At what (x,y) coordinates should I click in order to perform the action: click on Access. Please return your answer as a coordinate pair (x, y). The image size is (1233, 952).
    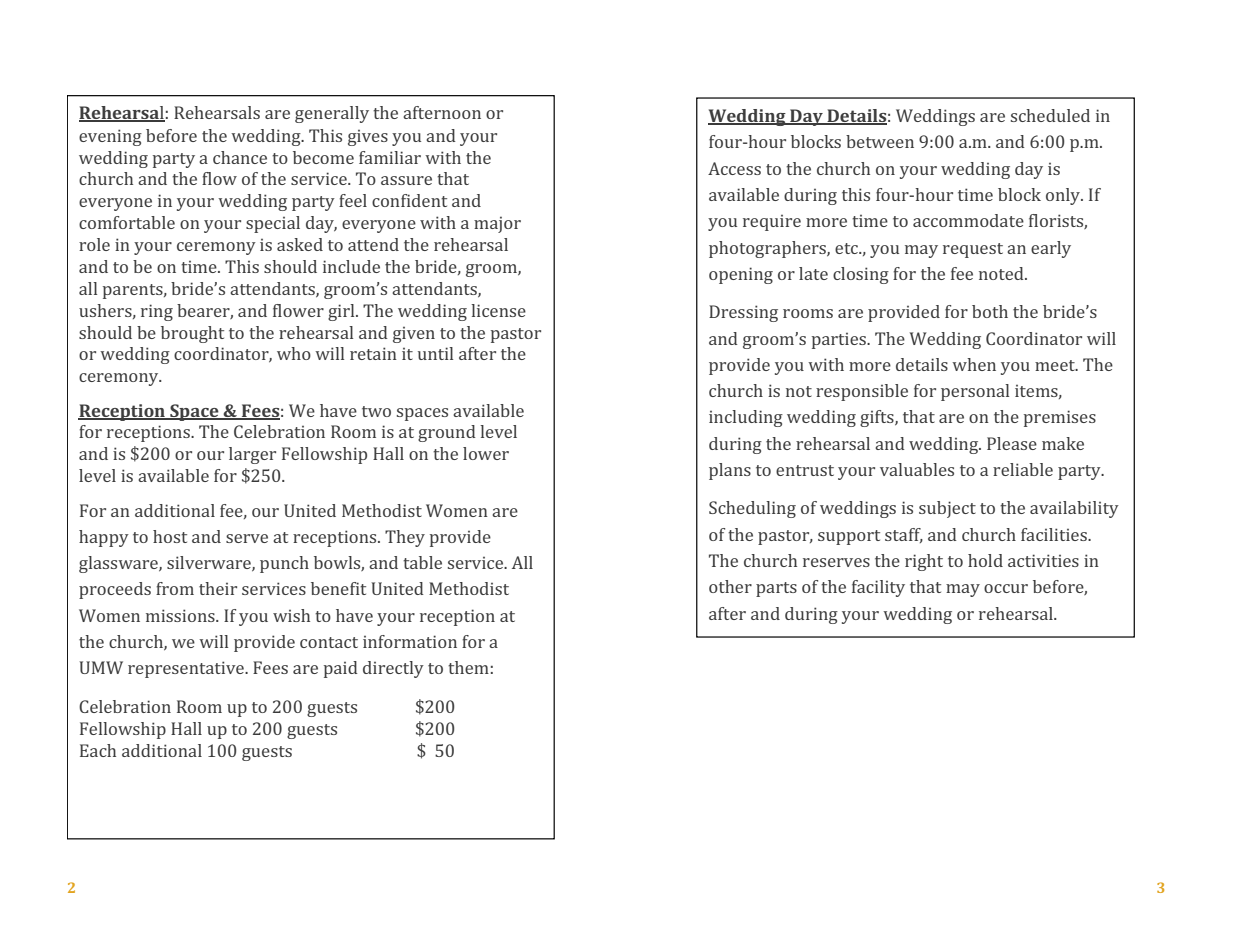
    Looking at the image, I should click on (734, 168).
